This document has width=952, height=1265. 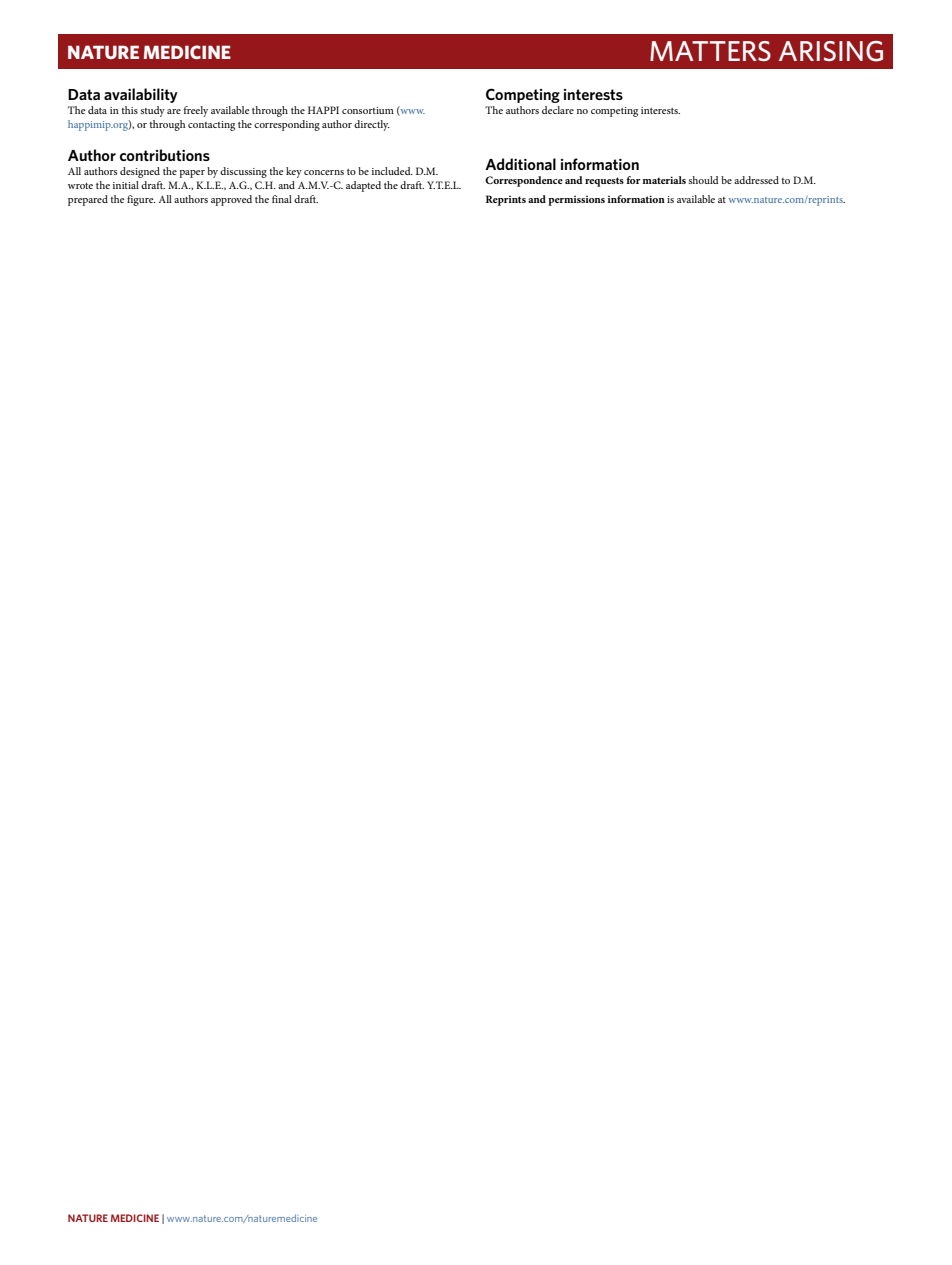 I want to click on permissions, so click(x=576, y=201).
